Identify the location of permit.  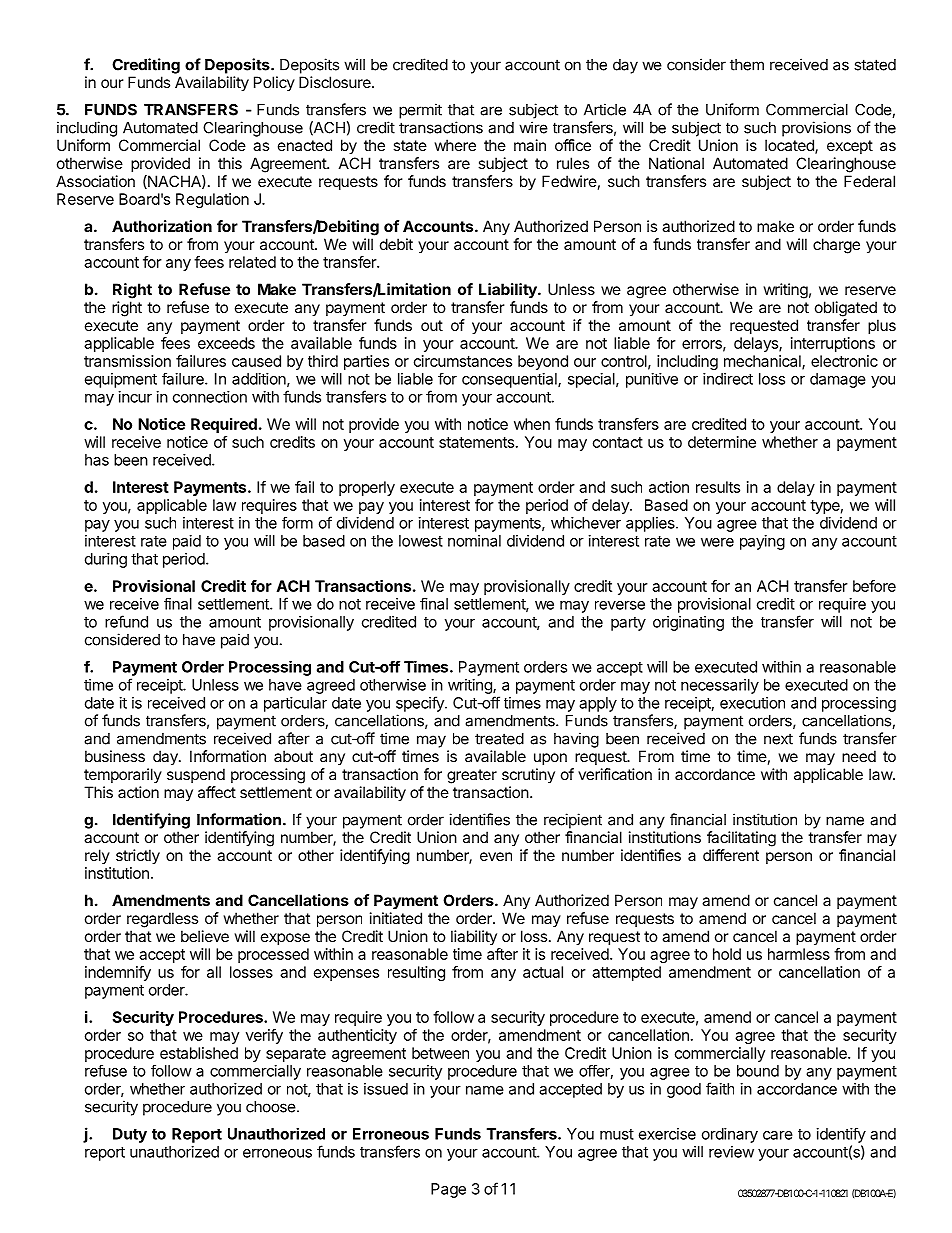
(420, 111).
